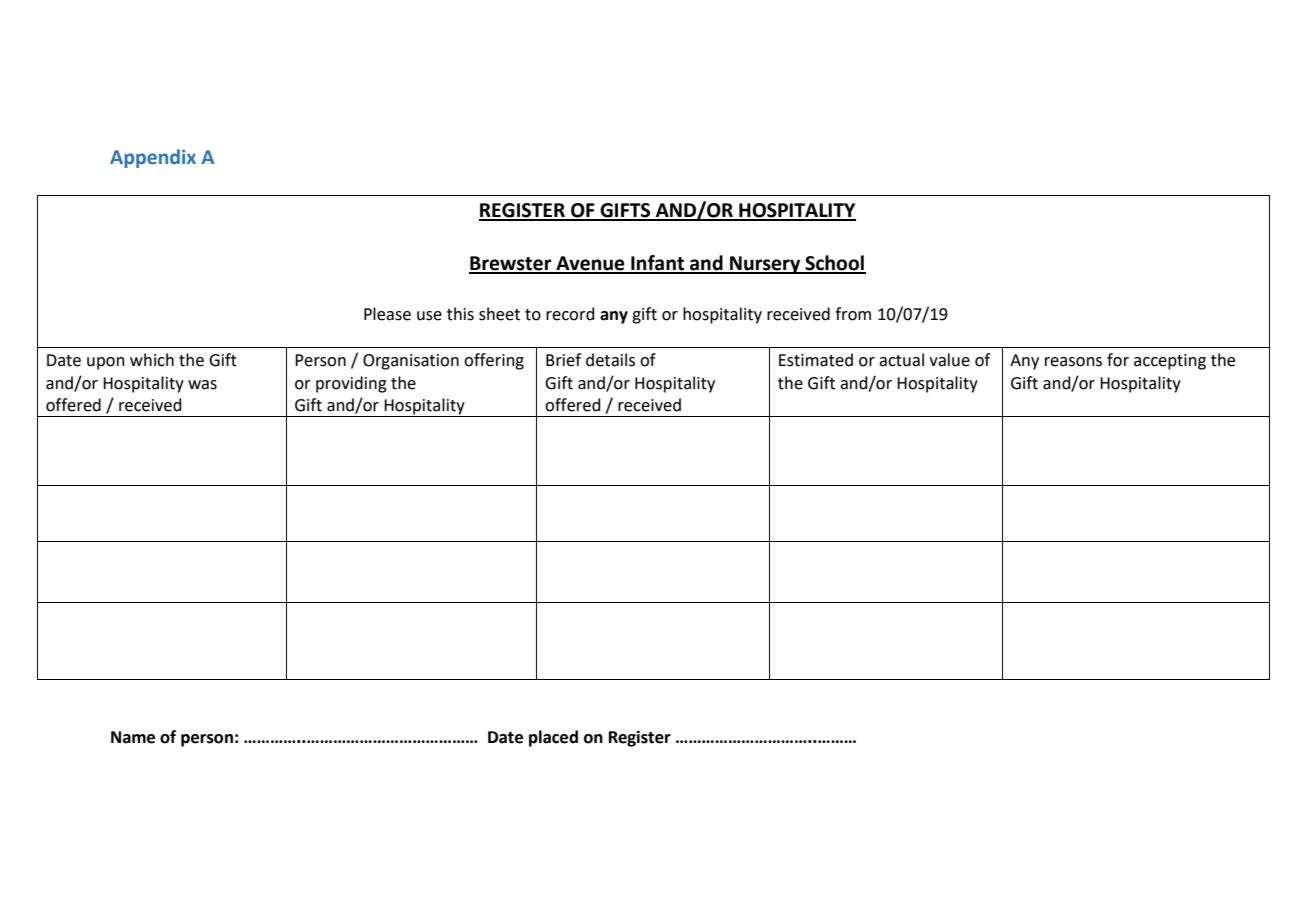 The height and width of the page is (924, 1307). Describe the element at coordinates (351, 384) in the page. I see `providing` at that location.
